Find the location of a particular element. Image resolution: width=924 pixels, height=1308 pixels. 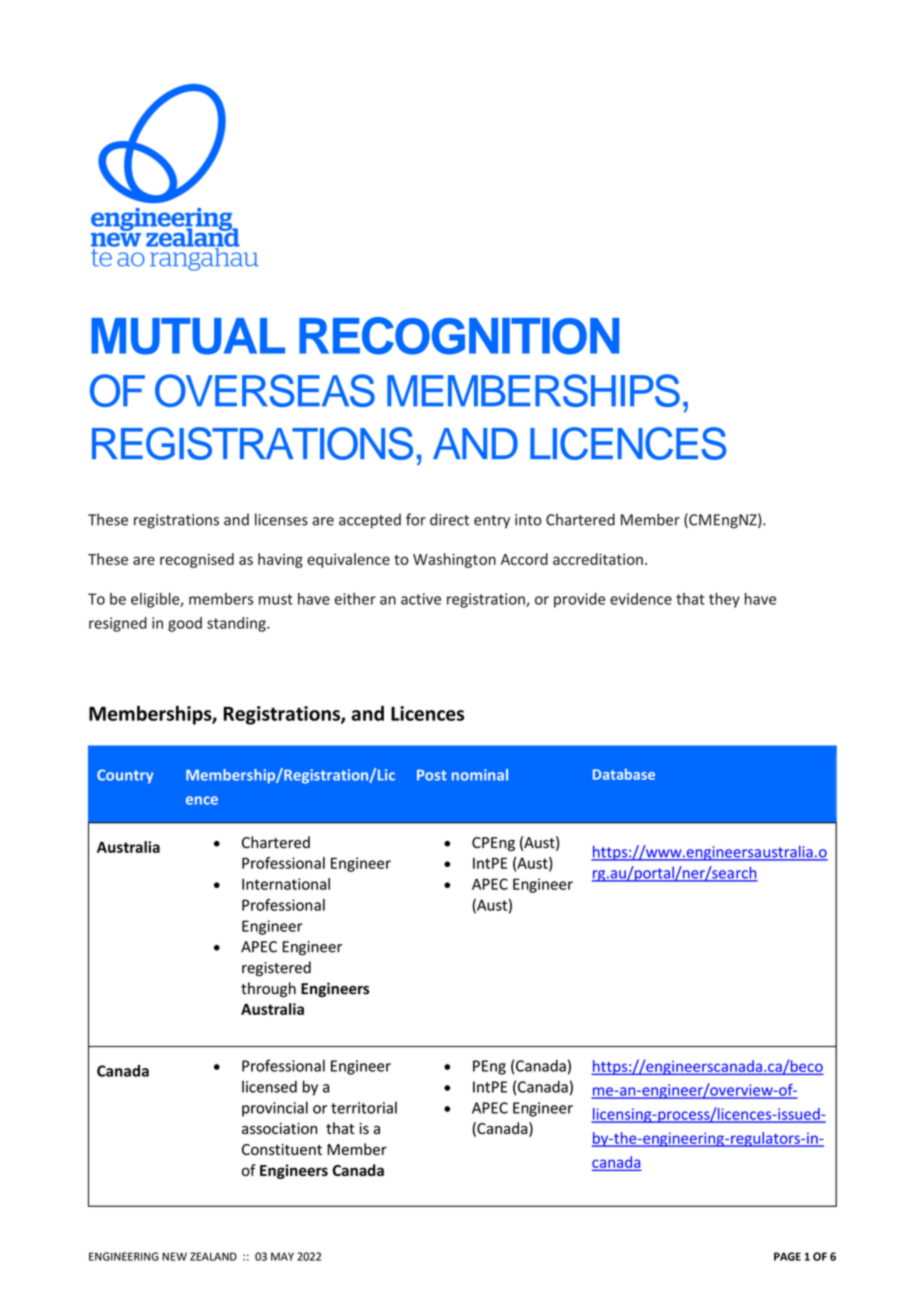

into is located at coordinates (528, 520).
